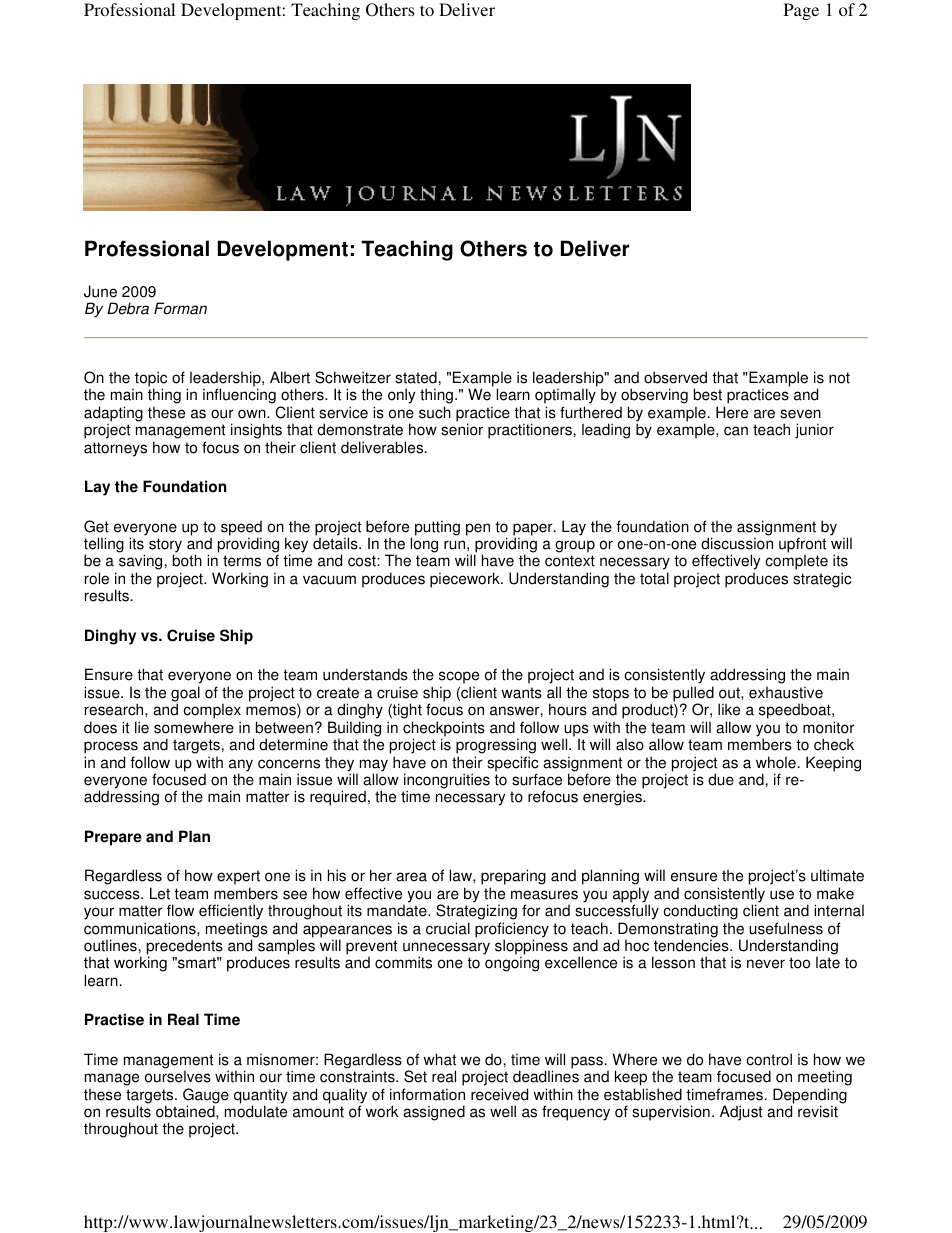 The image size is (952, 1233). What do you see at coordinates (424, 545) in the screenshot?
I see `long` at bounding box center [424, 545].
